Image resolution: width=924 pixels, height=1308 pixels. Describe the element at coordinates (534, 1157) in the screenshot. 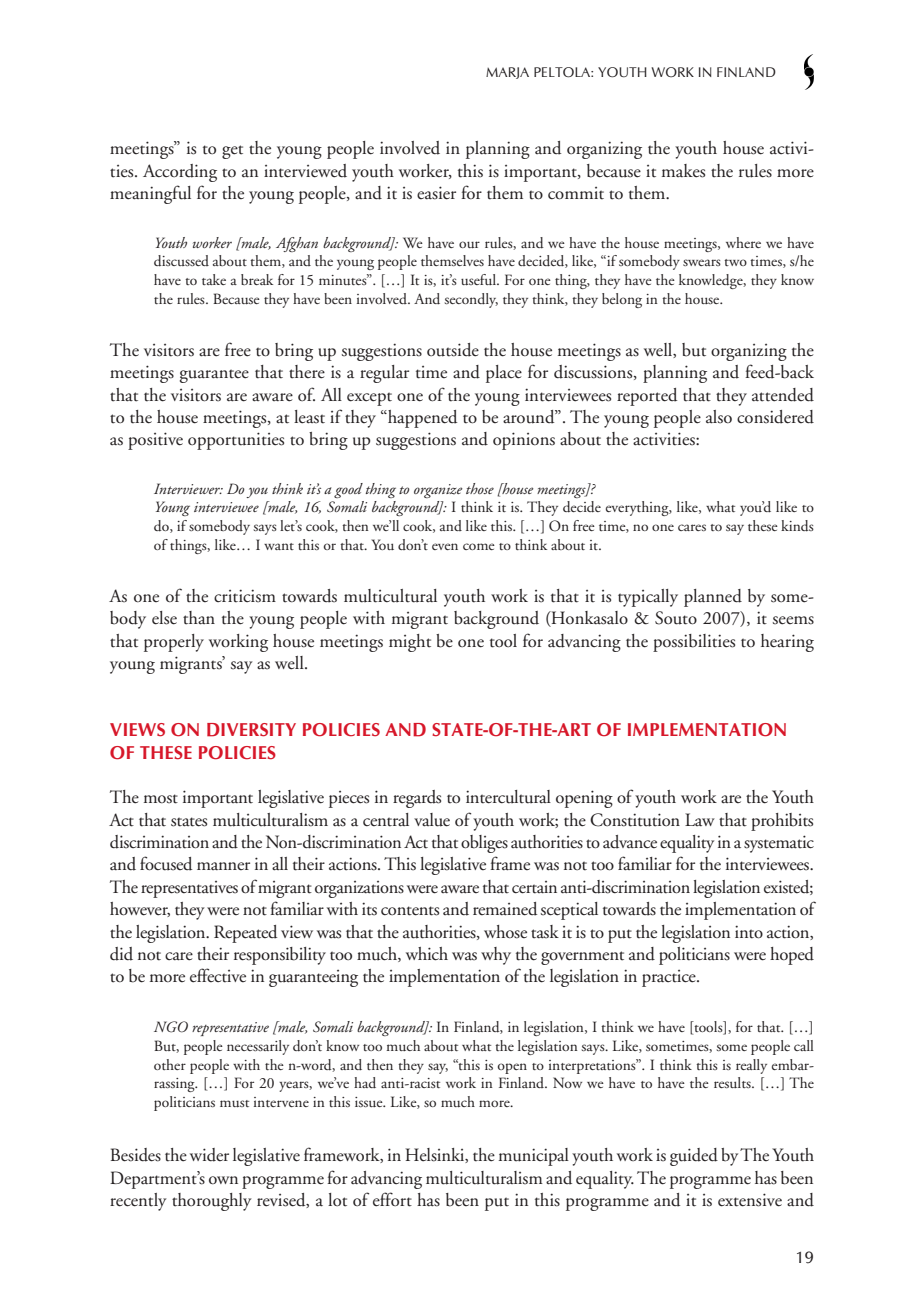

I see `municipal` at that location.
